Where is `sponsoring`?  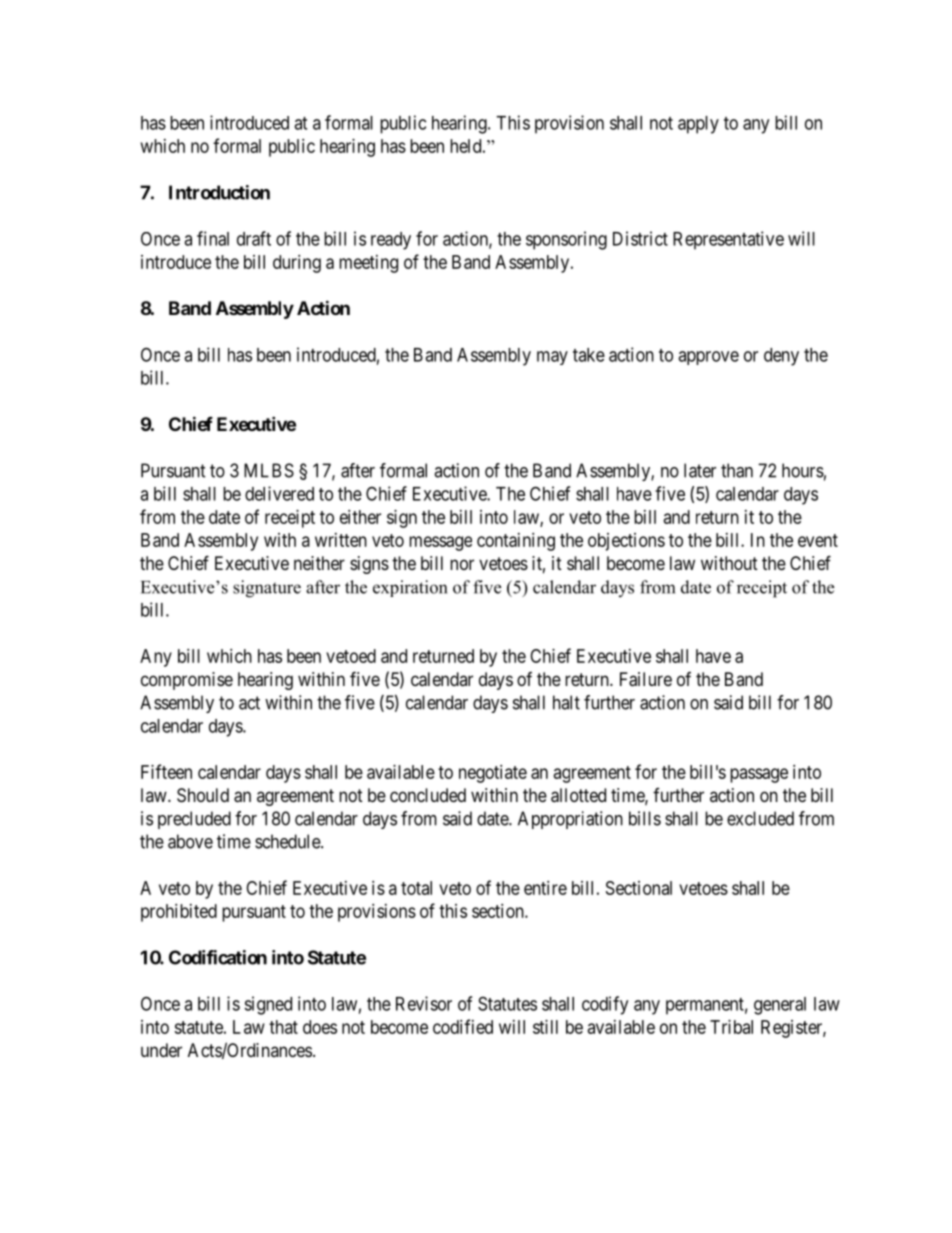 sponsoring is located at coordinates (566, 240).
